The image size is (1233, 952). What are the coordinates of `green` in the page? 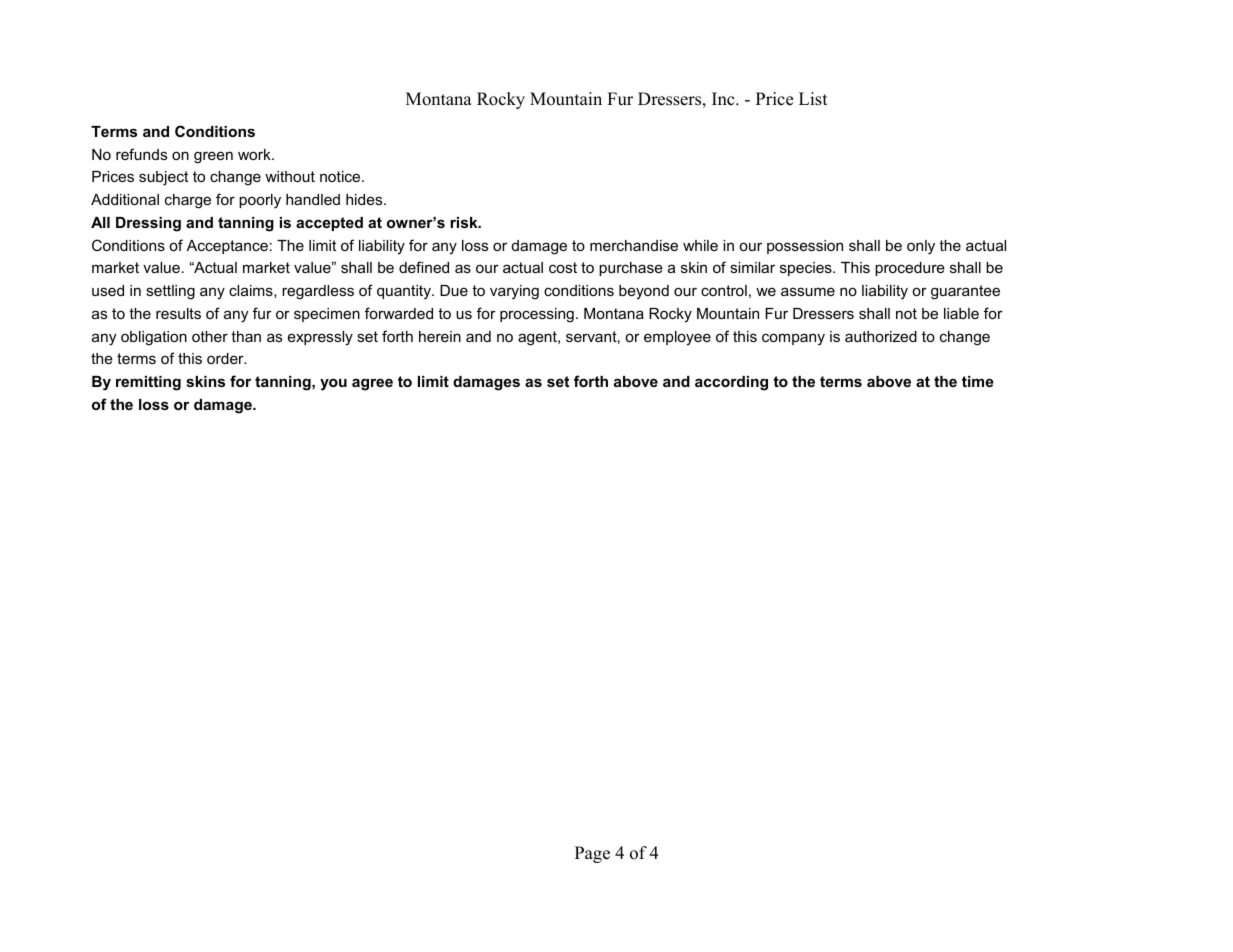 It's located at (213, 157).
